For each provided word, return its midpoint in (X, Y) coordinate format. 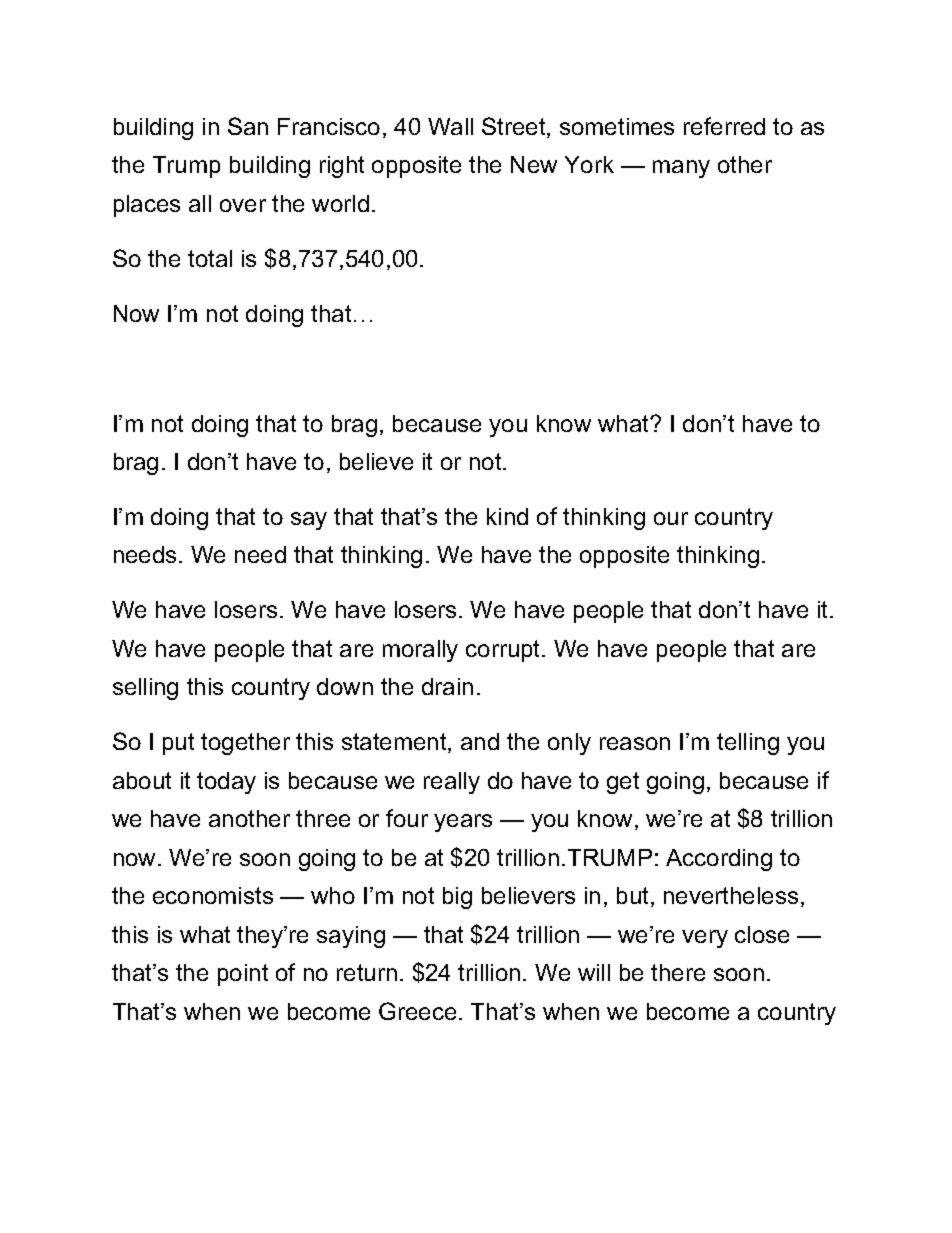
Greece (417, 1011)
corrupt (504, 651)
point (243, 975)
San (248, 126)
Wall (450, 126)
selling (145, 689)
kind (507, 516)
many (681, 169)
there (678, 972)
